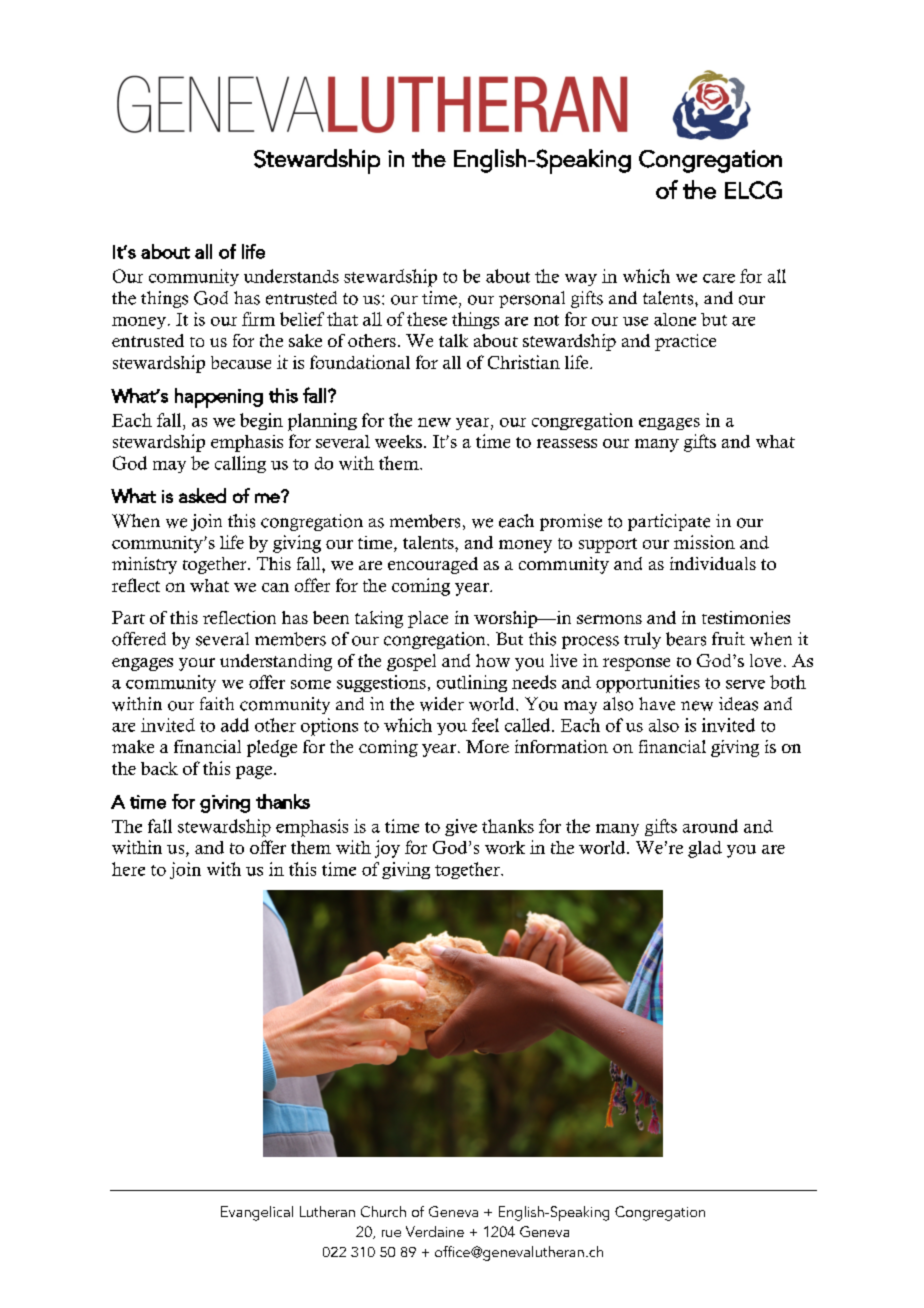 The height and width of the image is (1308, 924). Describe the element at coordinates (704, 542) in the image. I see `mission` at that location.
